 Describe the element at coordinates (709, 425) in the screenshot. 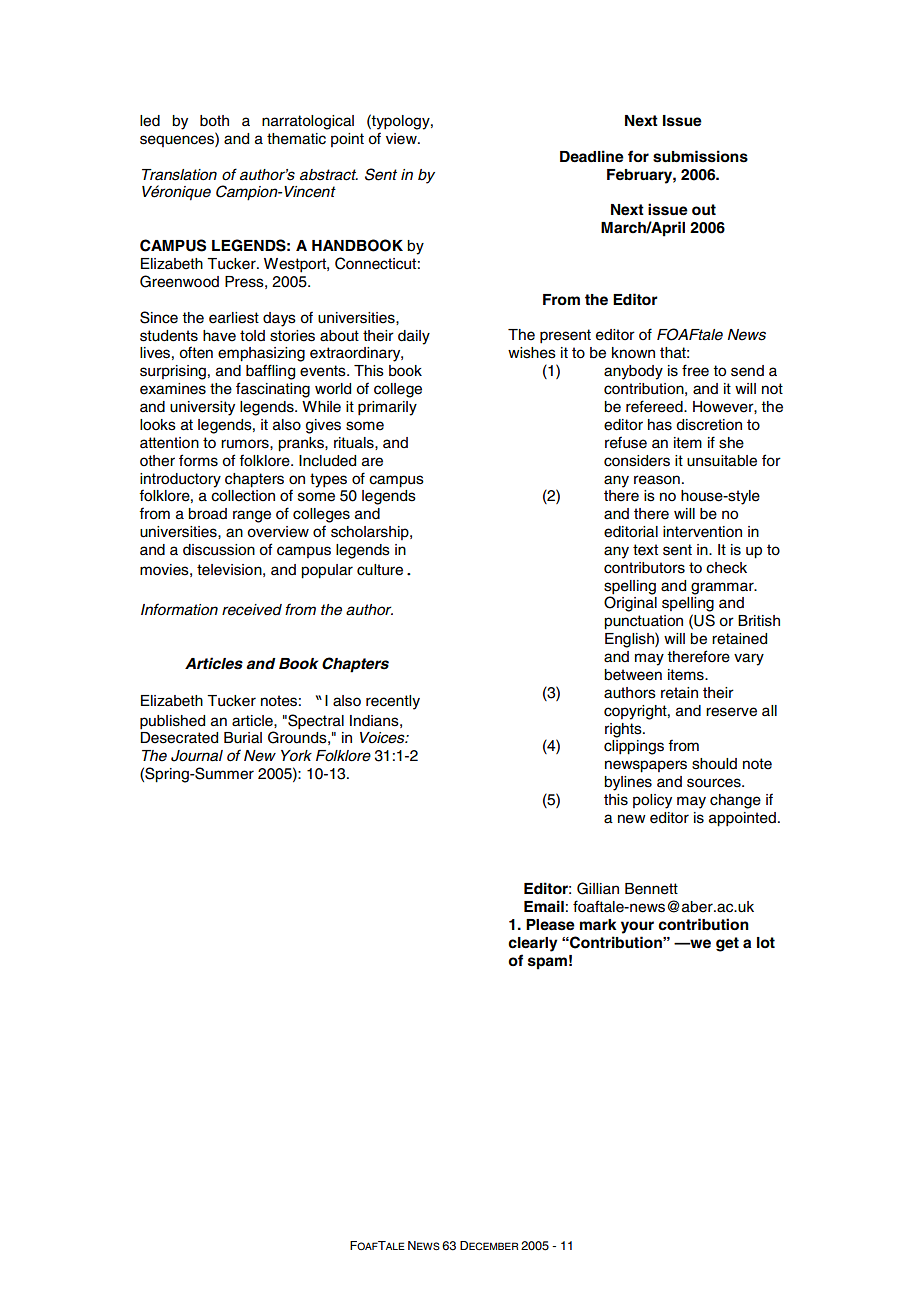

I see `discretion` at that location.
